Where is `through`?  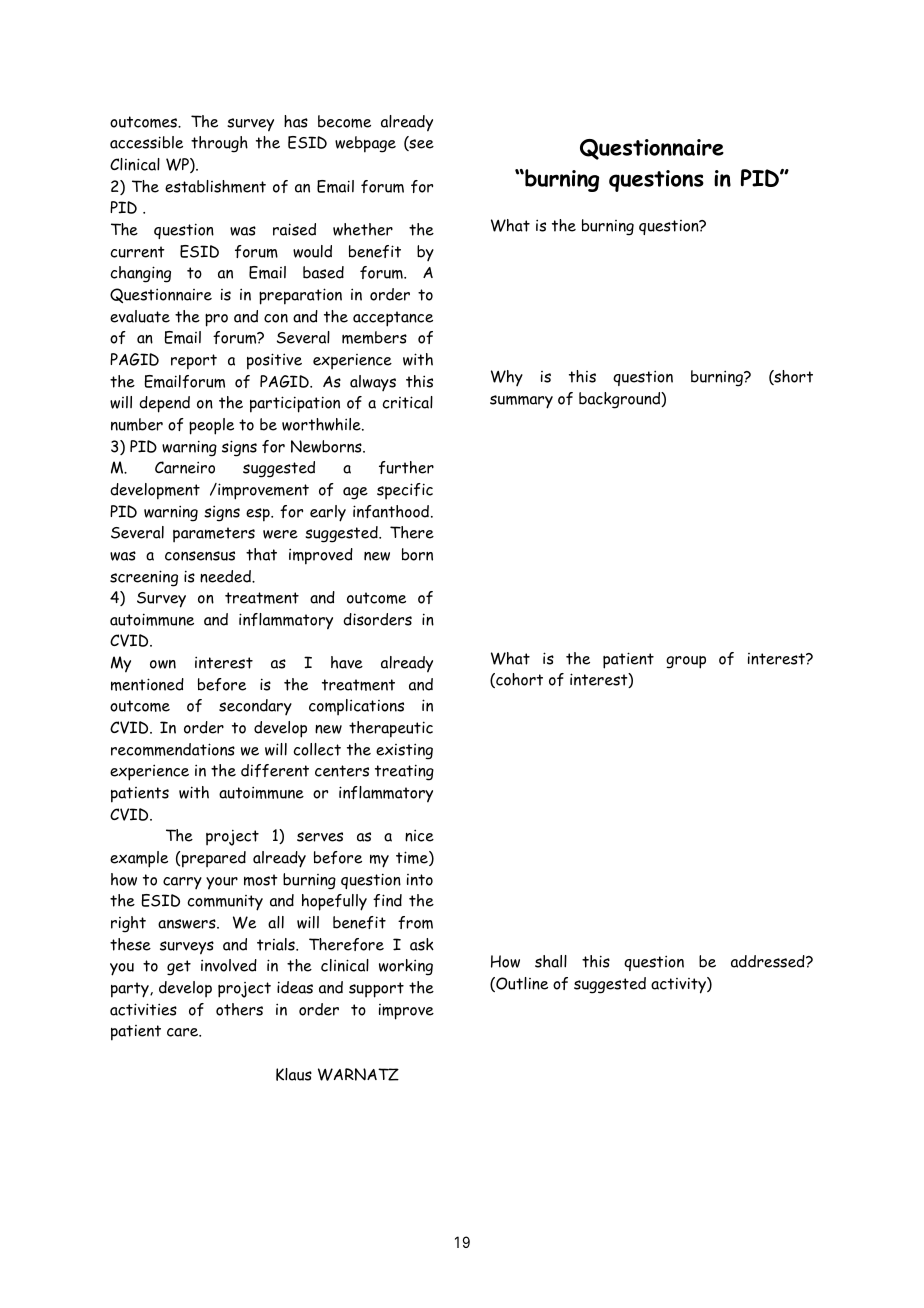 through is located at coordinates (219, 144).
